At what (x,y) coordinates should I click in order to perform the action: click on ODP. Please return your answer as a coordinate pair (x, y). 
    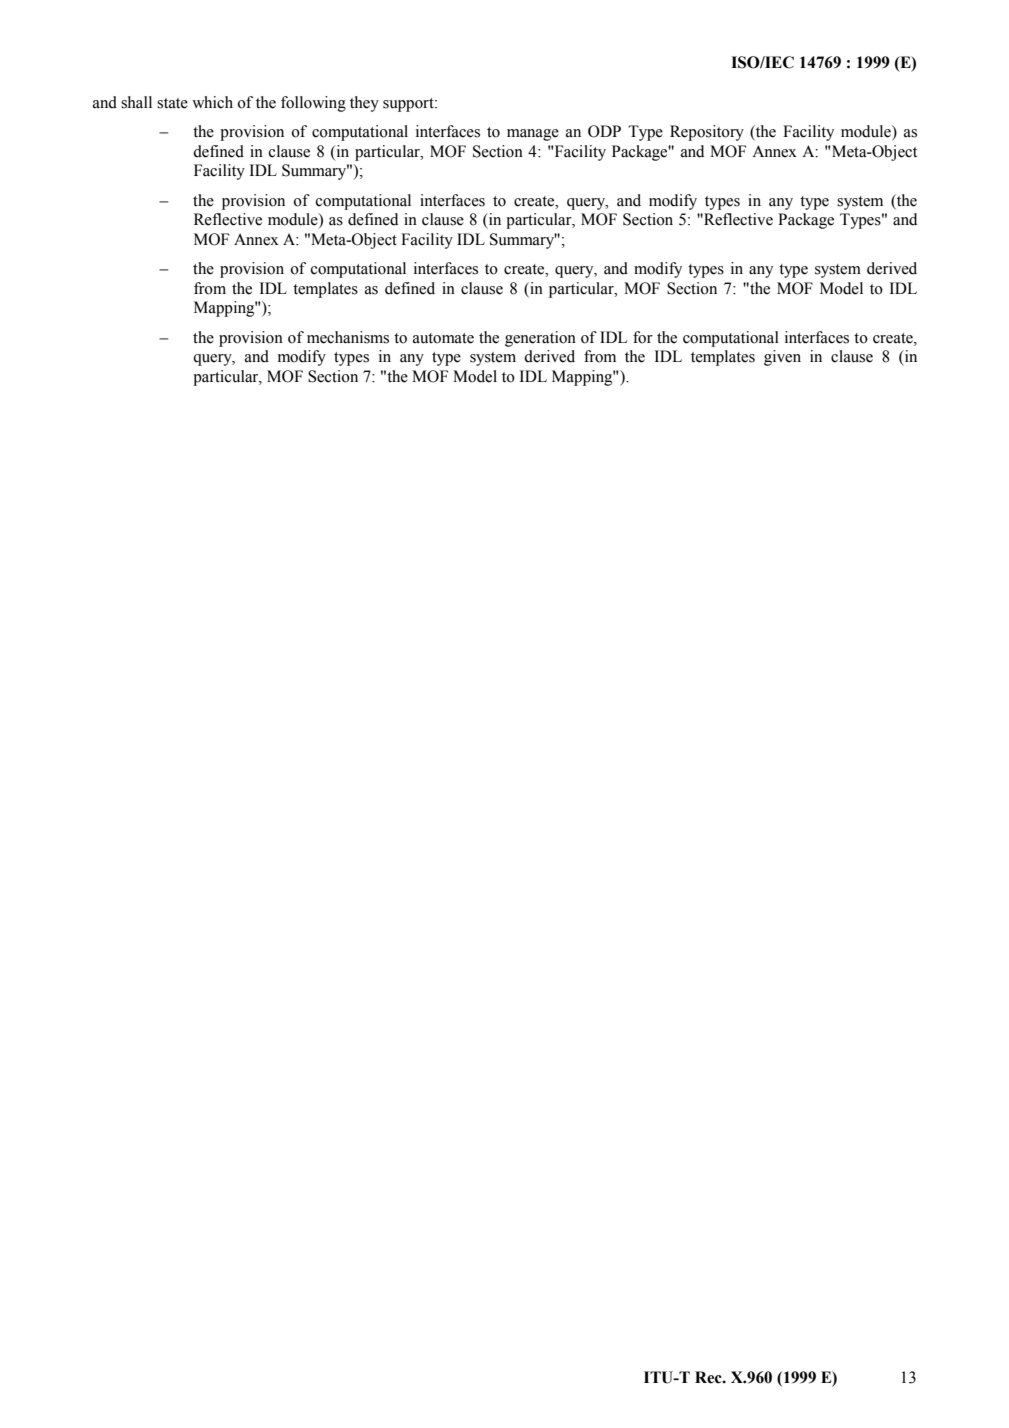
    Looking at the image, I should click on (604, 131).
